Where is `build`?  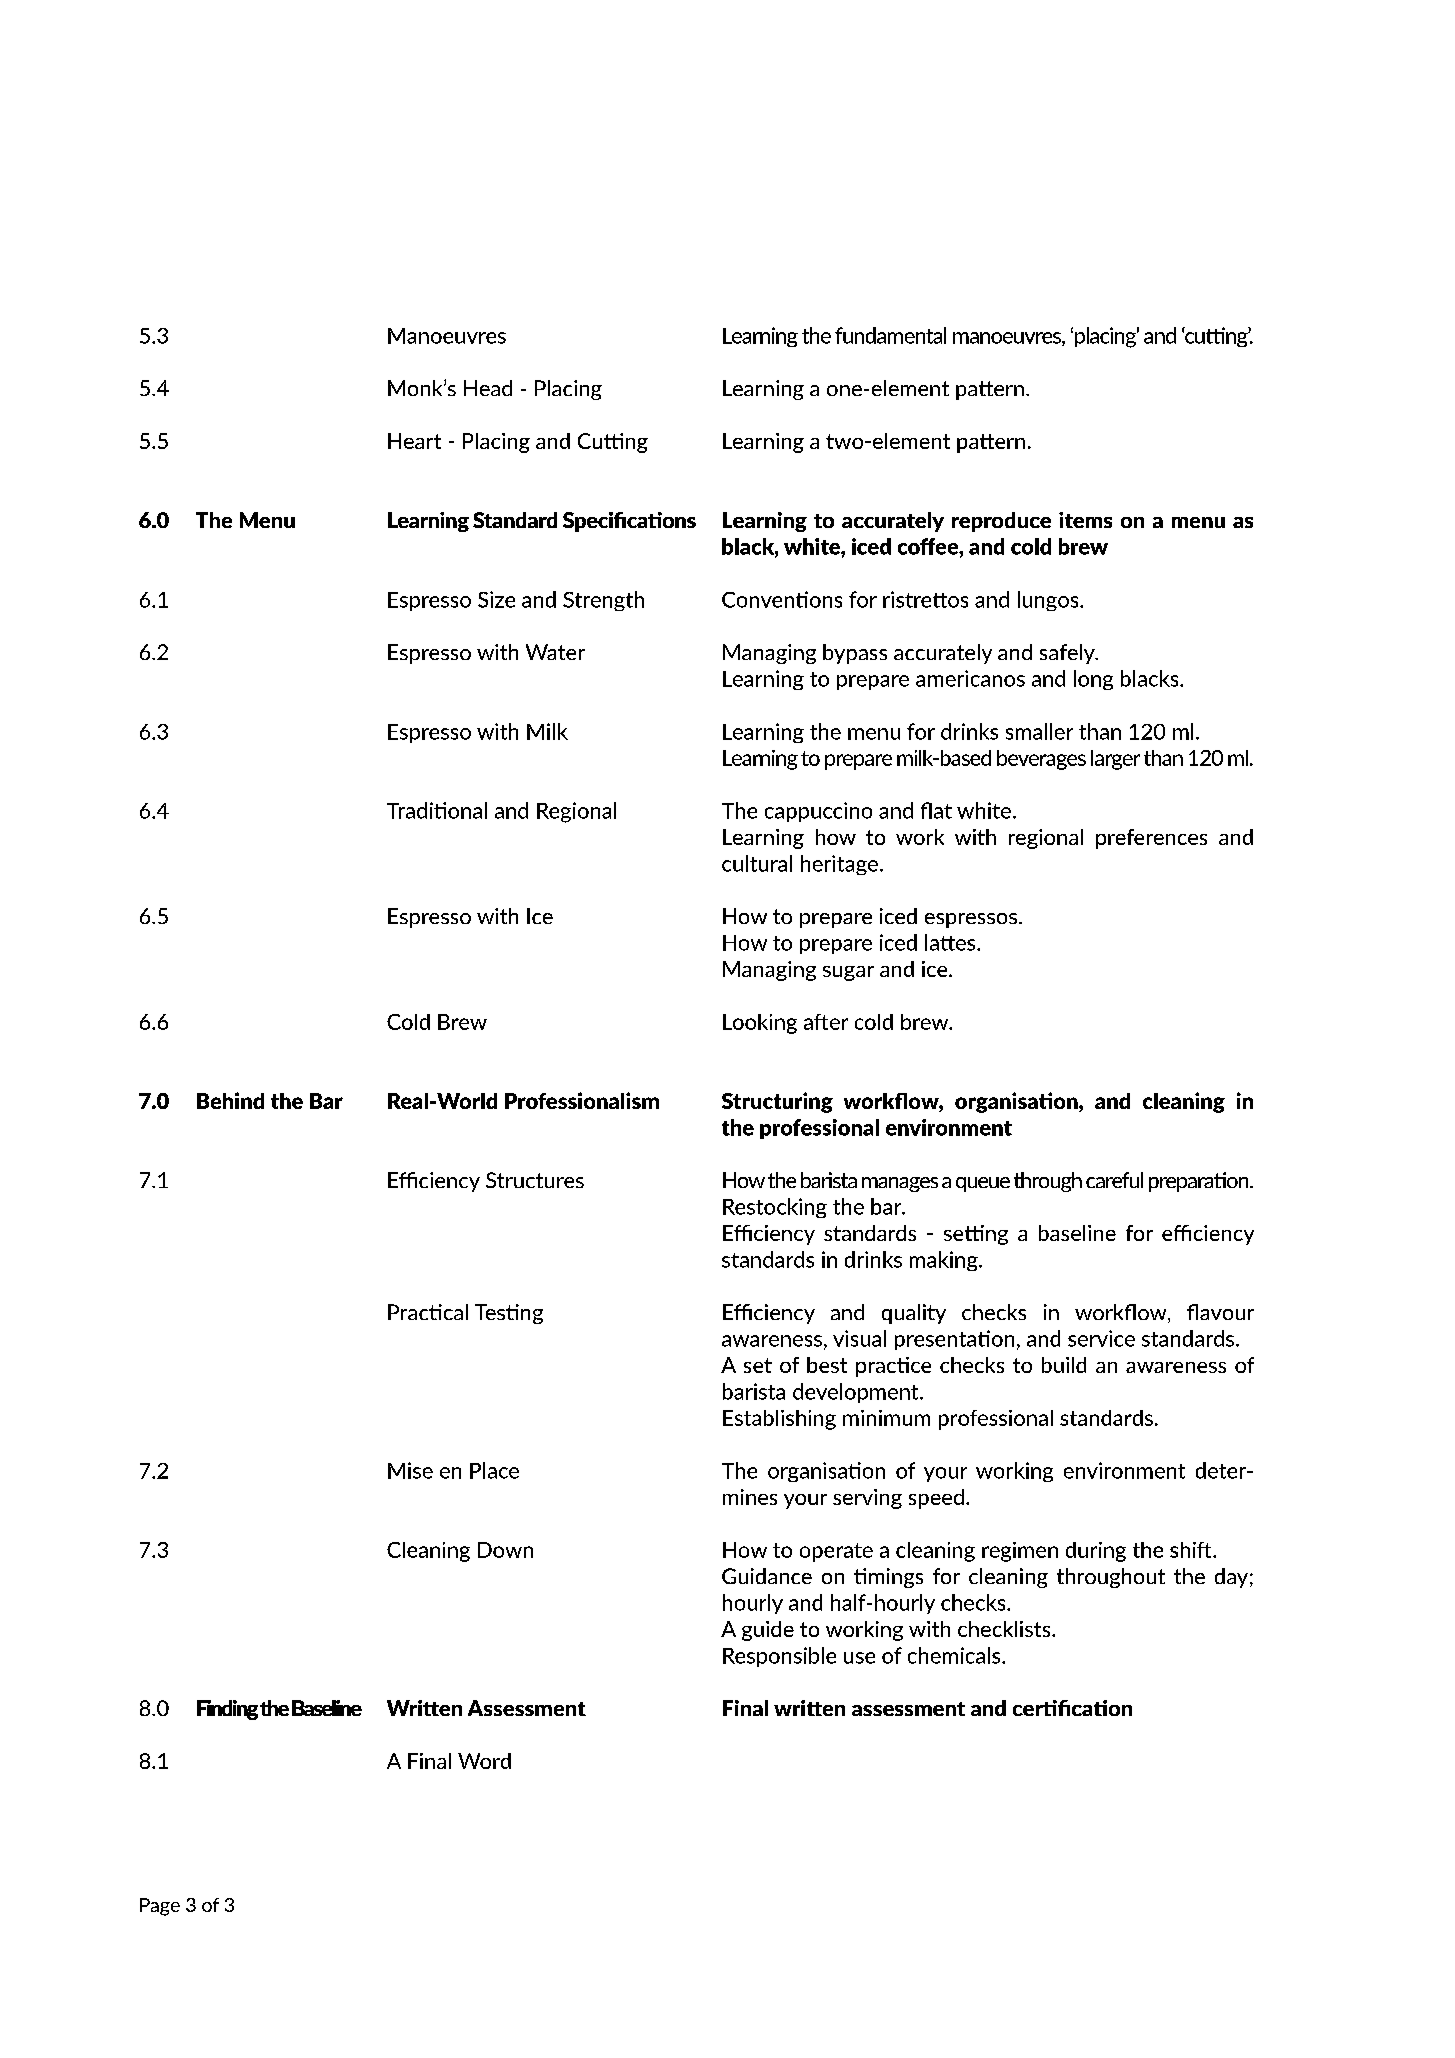
build is located at coordinates (1064, 1365).
